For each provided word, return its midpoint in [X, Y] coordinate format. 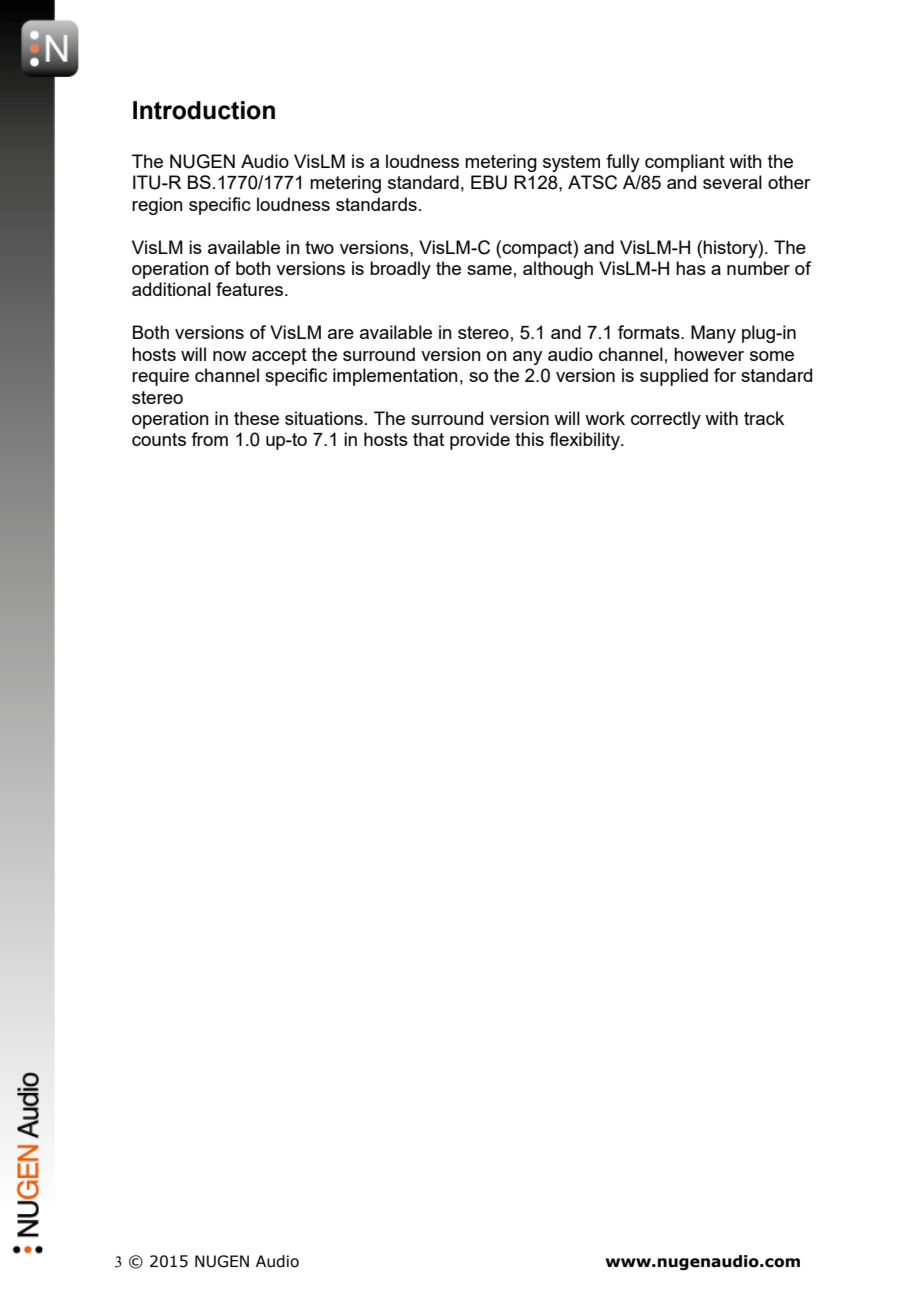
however [709, 354]
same [489, 270]
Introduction [204, 110]
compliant [685, 163]
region [157, 206]
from [209, 439]
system [571, 163]
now [230, 356]
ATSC [592, 182]
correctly [666, 420]
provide [480, 441]
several [732, 182]
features [251, 289]
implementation [395, 377]
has [691, 268]
